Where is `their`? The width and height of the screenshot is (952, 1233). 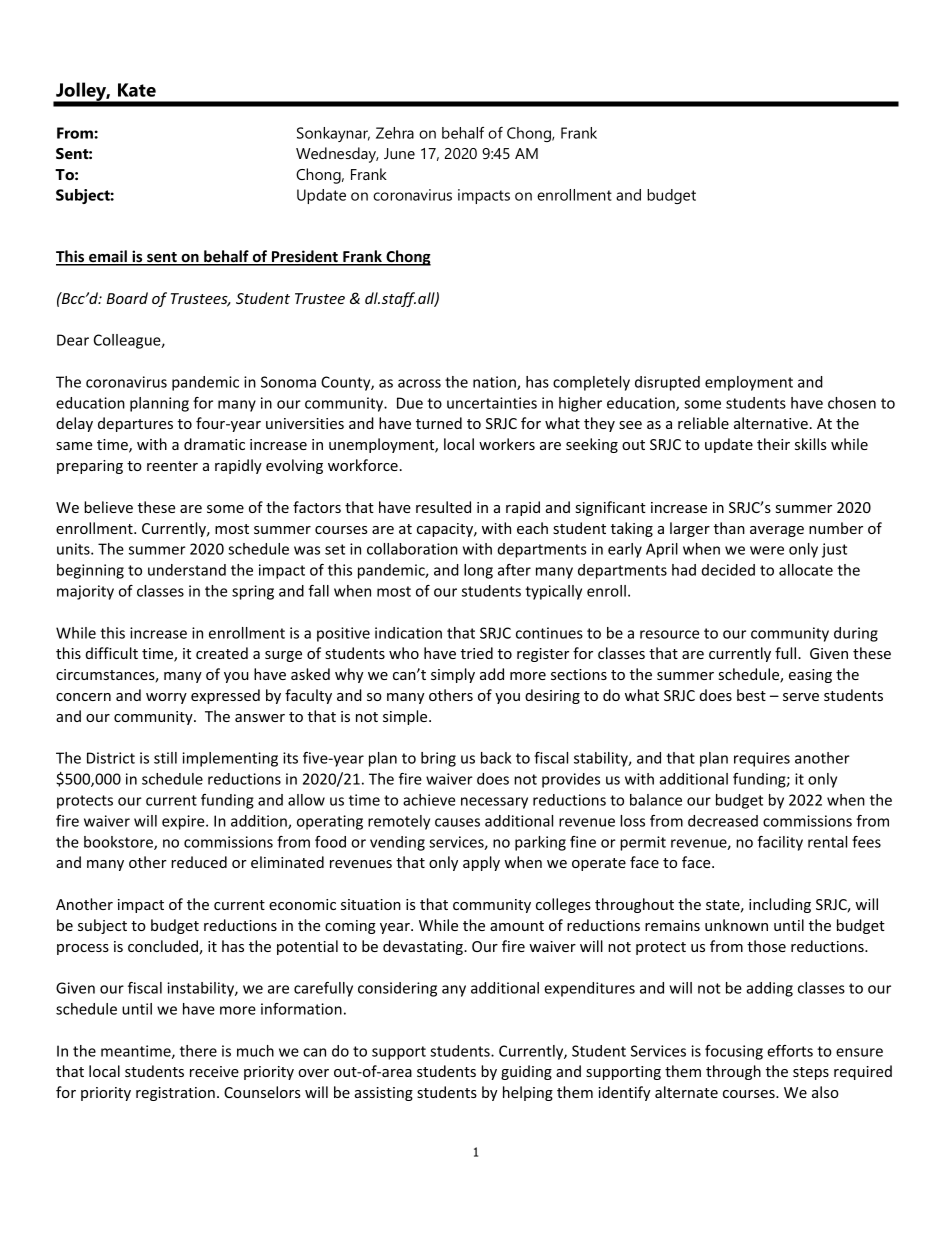 their is located at coordinates (773, 444).
